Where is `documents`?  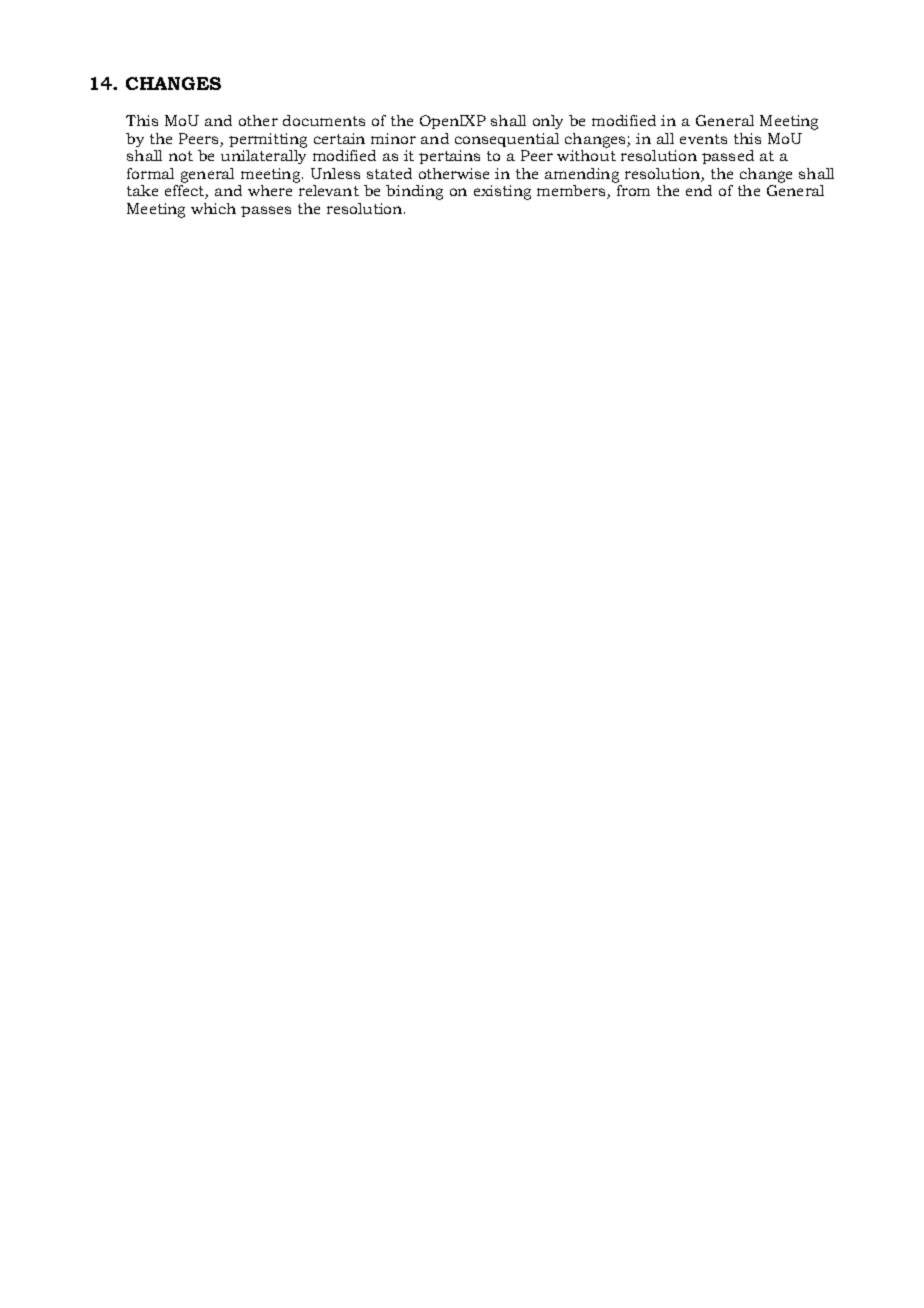 documents is located at coordinates (324, 120).
